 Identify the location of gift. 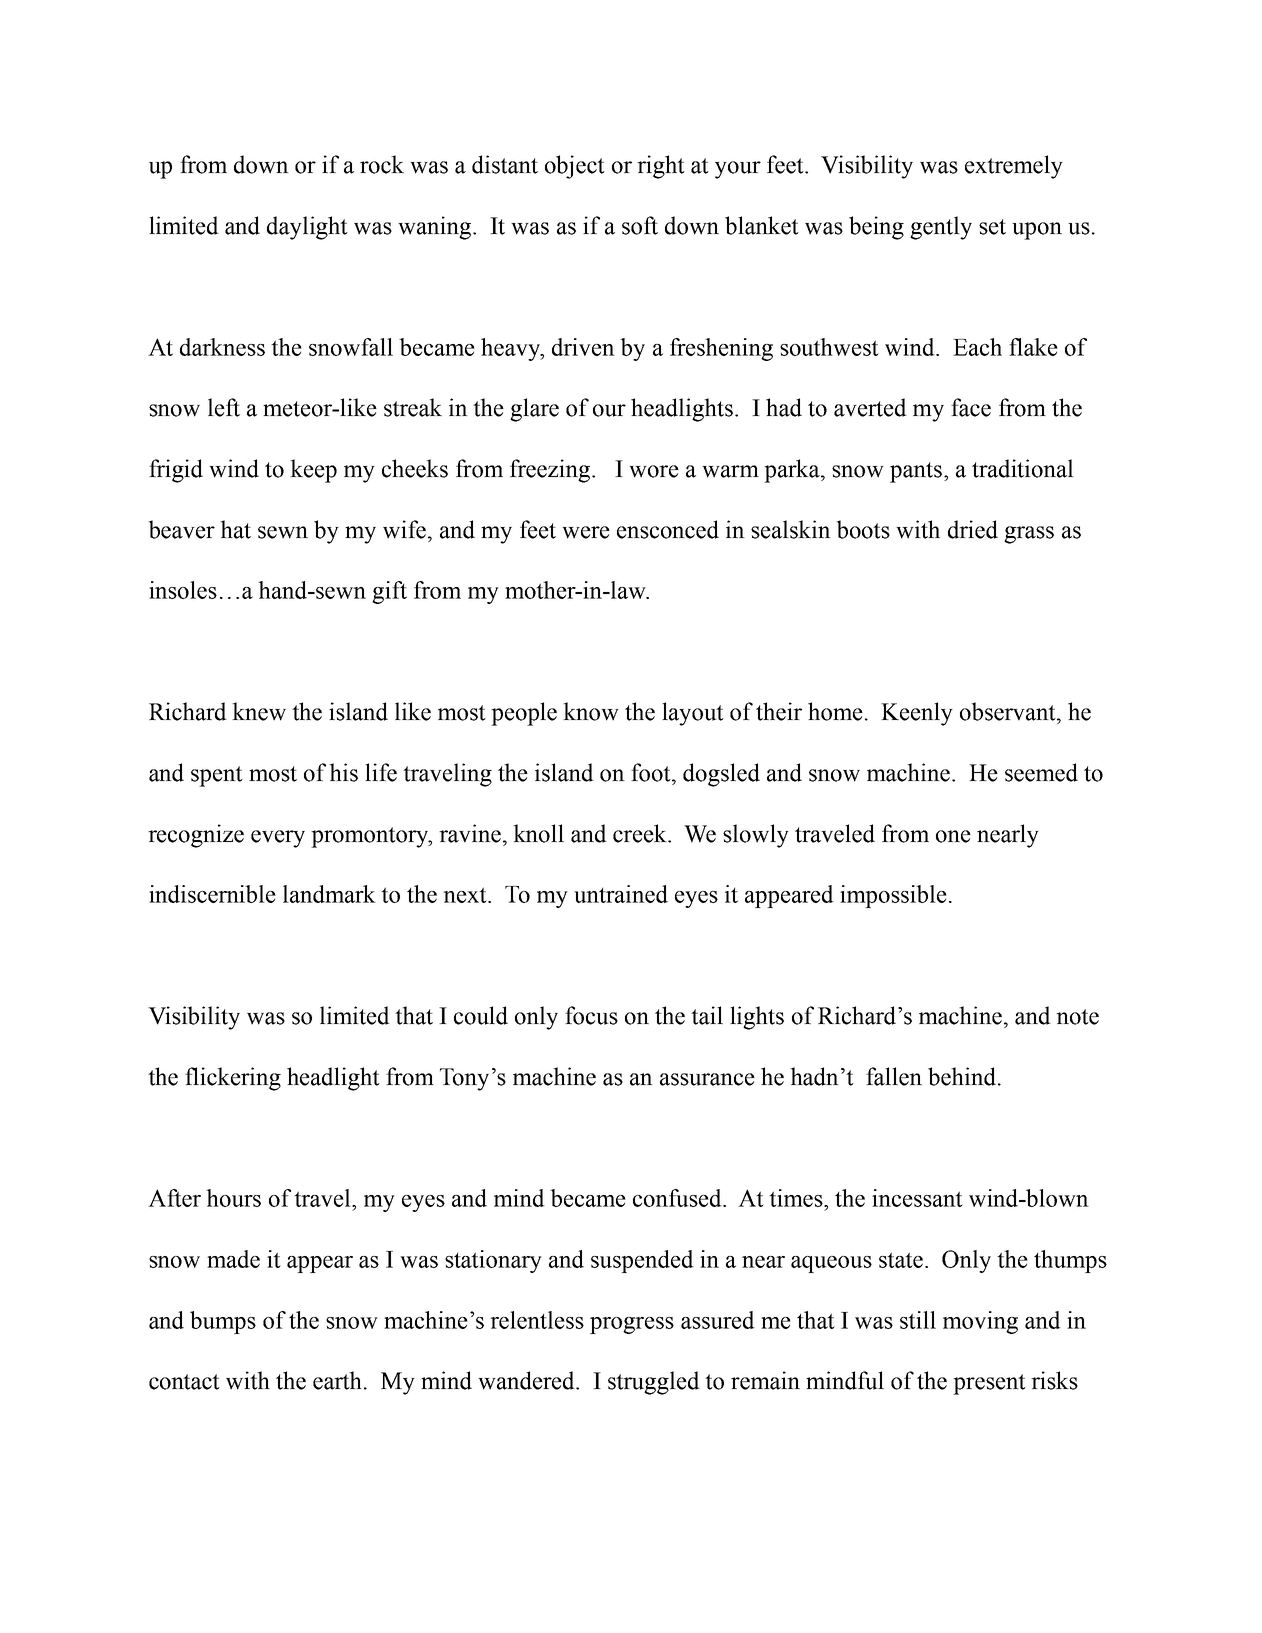
(389, 592).
